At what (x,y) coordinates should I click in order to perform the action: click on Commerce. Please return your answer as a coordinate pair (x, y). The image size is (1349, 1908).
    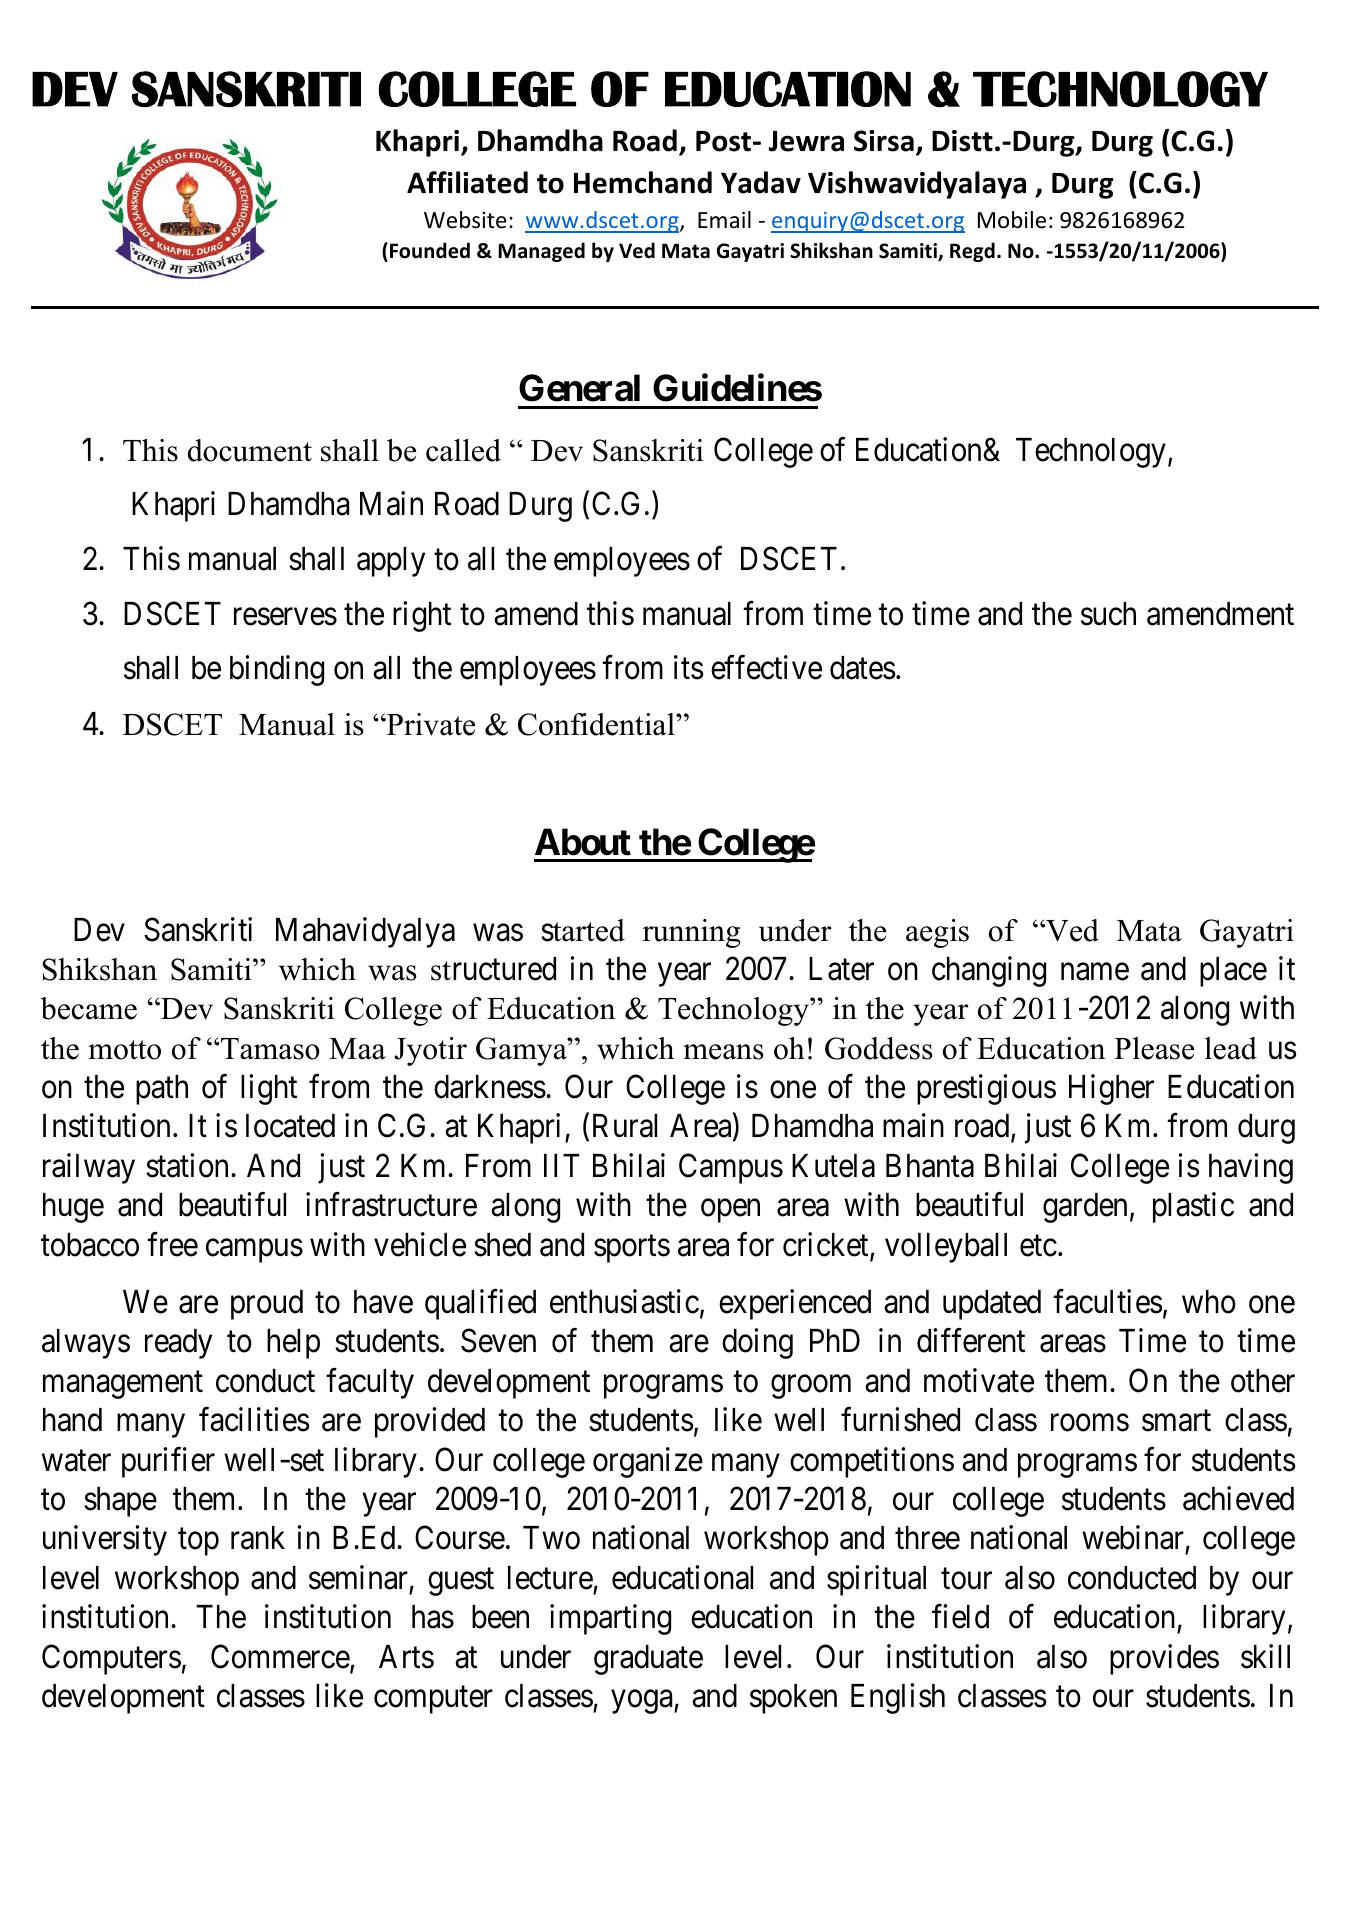
    Looking at the image, I should click on (280, 1656).
